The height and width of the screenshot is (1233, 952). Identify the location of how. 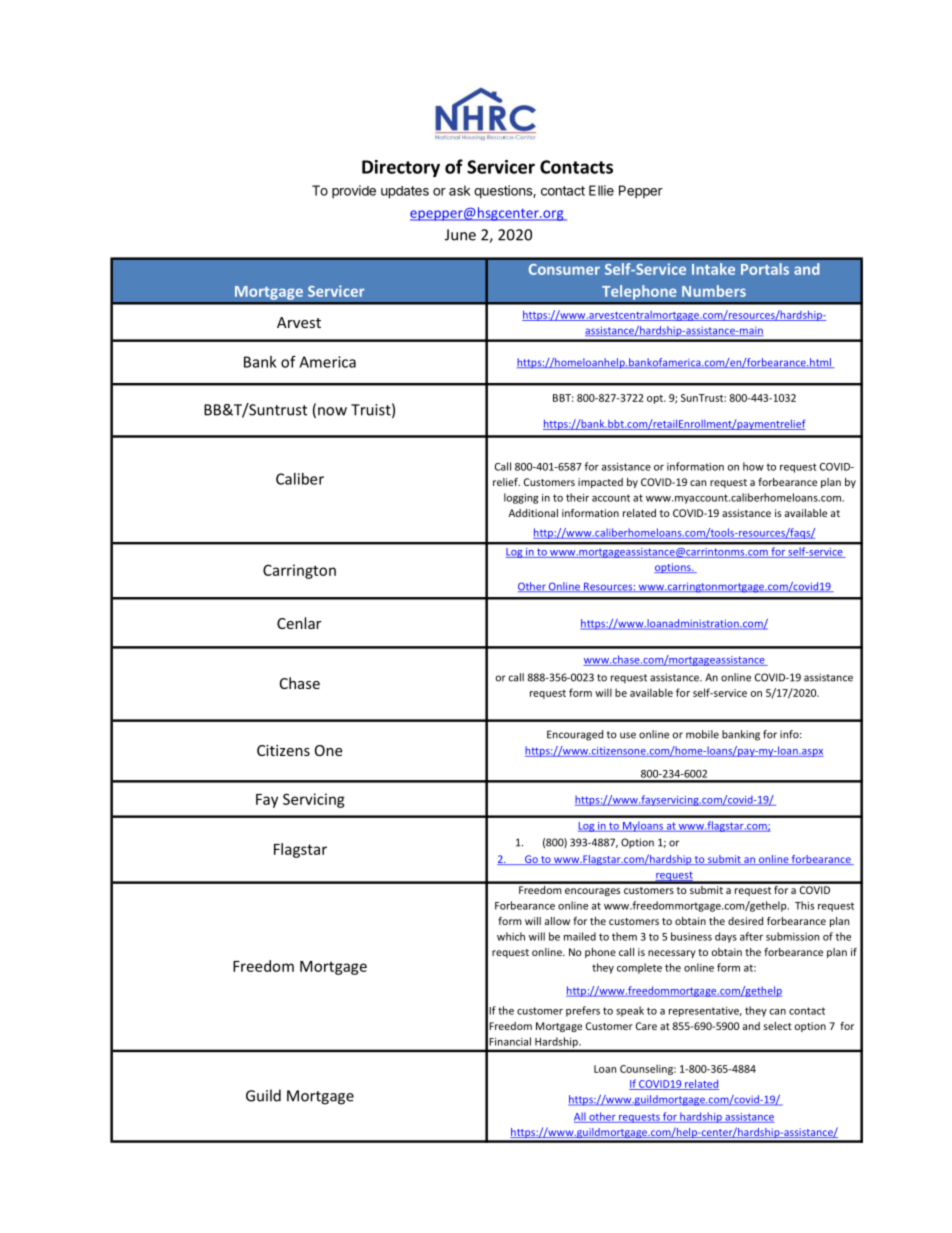
(753, 466).
